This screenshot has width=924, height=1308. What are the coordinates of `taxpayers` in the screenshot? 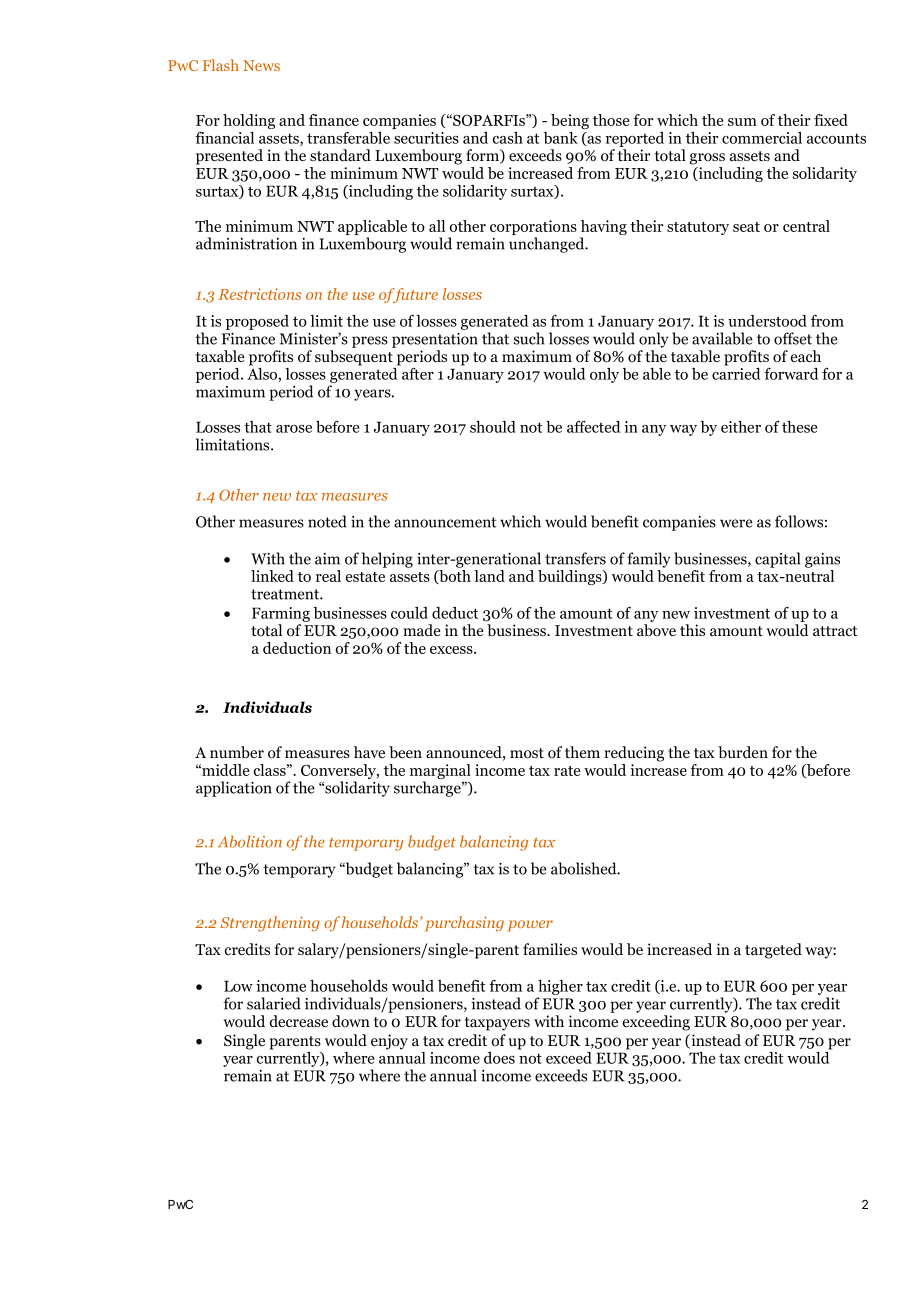 It's located at (497, 1024).
